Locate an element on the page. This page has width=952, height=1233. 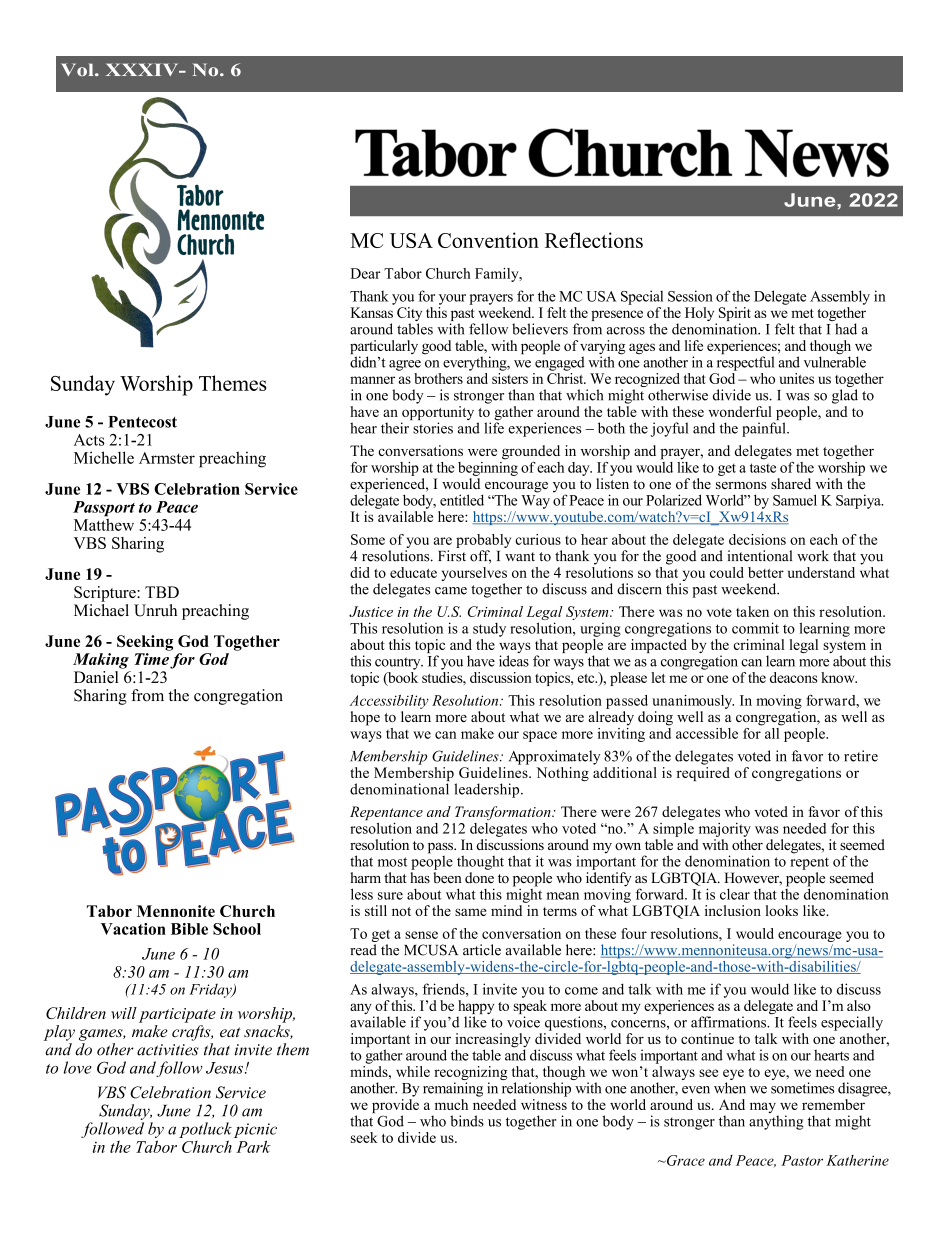
intentional is located at coordinates (759, 556).
